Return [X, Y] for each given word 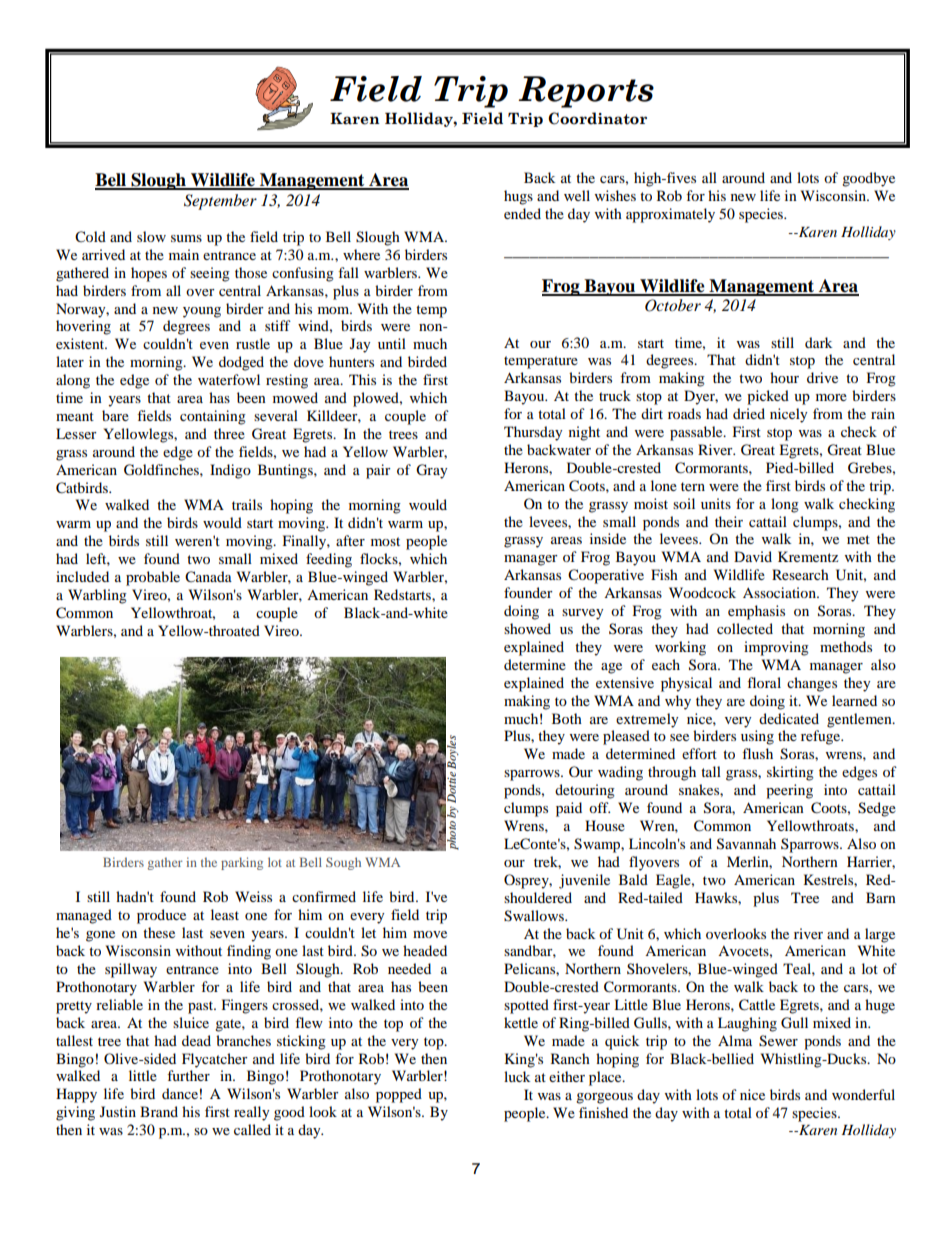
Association [780, 592]
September [220, 202]
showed [527, 628]
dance [180, 1093]
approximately [670, 215]
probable [153, 578]
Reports [586, 92]
